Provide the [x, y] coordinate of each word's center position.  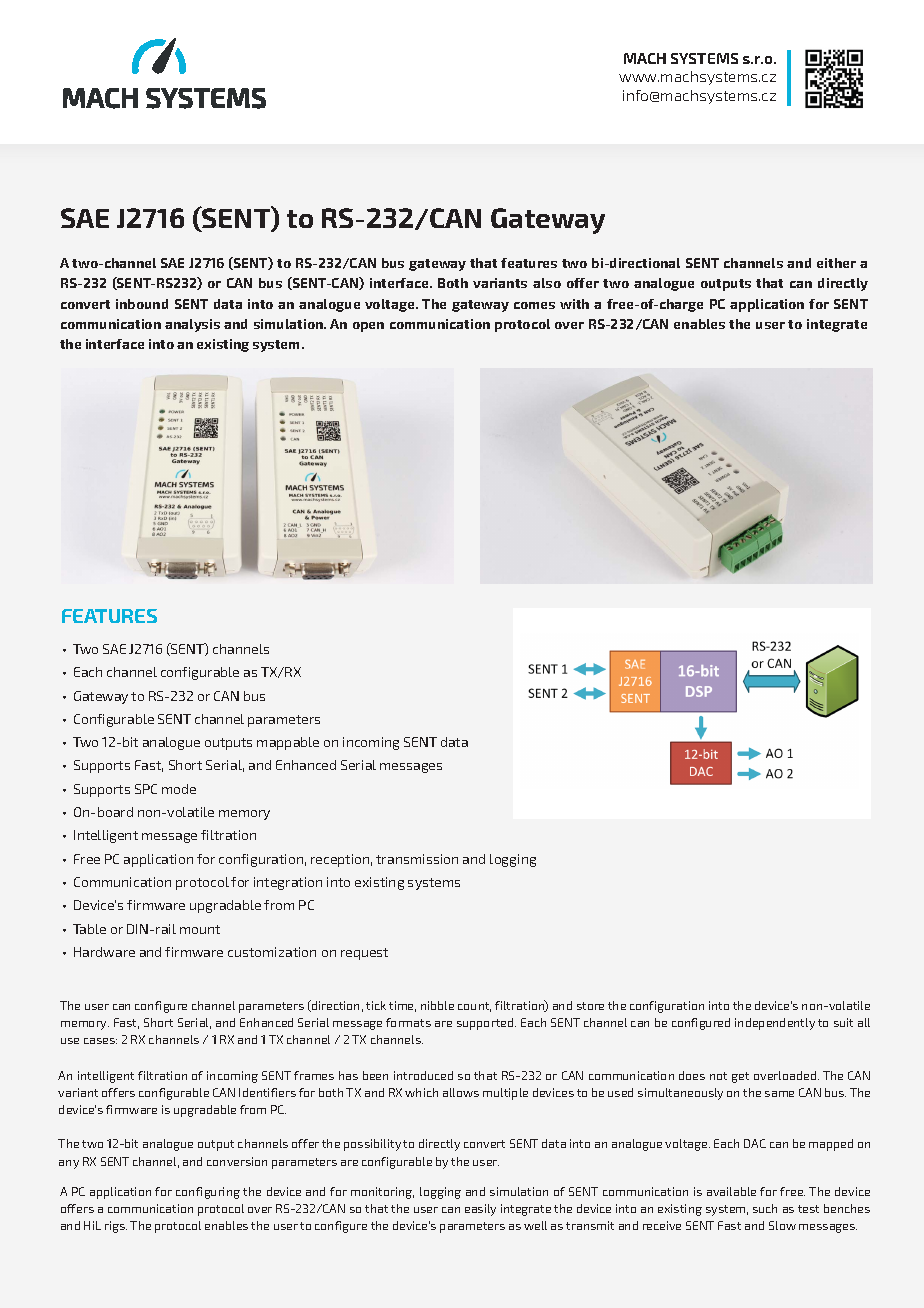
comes [534, 305]
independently [775, 1024]
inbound [142, 304]
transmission [417, 859]
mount [200, 929]
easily [480, 1210]
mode [179, 789]
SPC [146, 789]
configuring [208, 1193]
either [836, 263]
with [574, 304]
